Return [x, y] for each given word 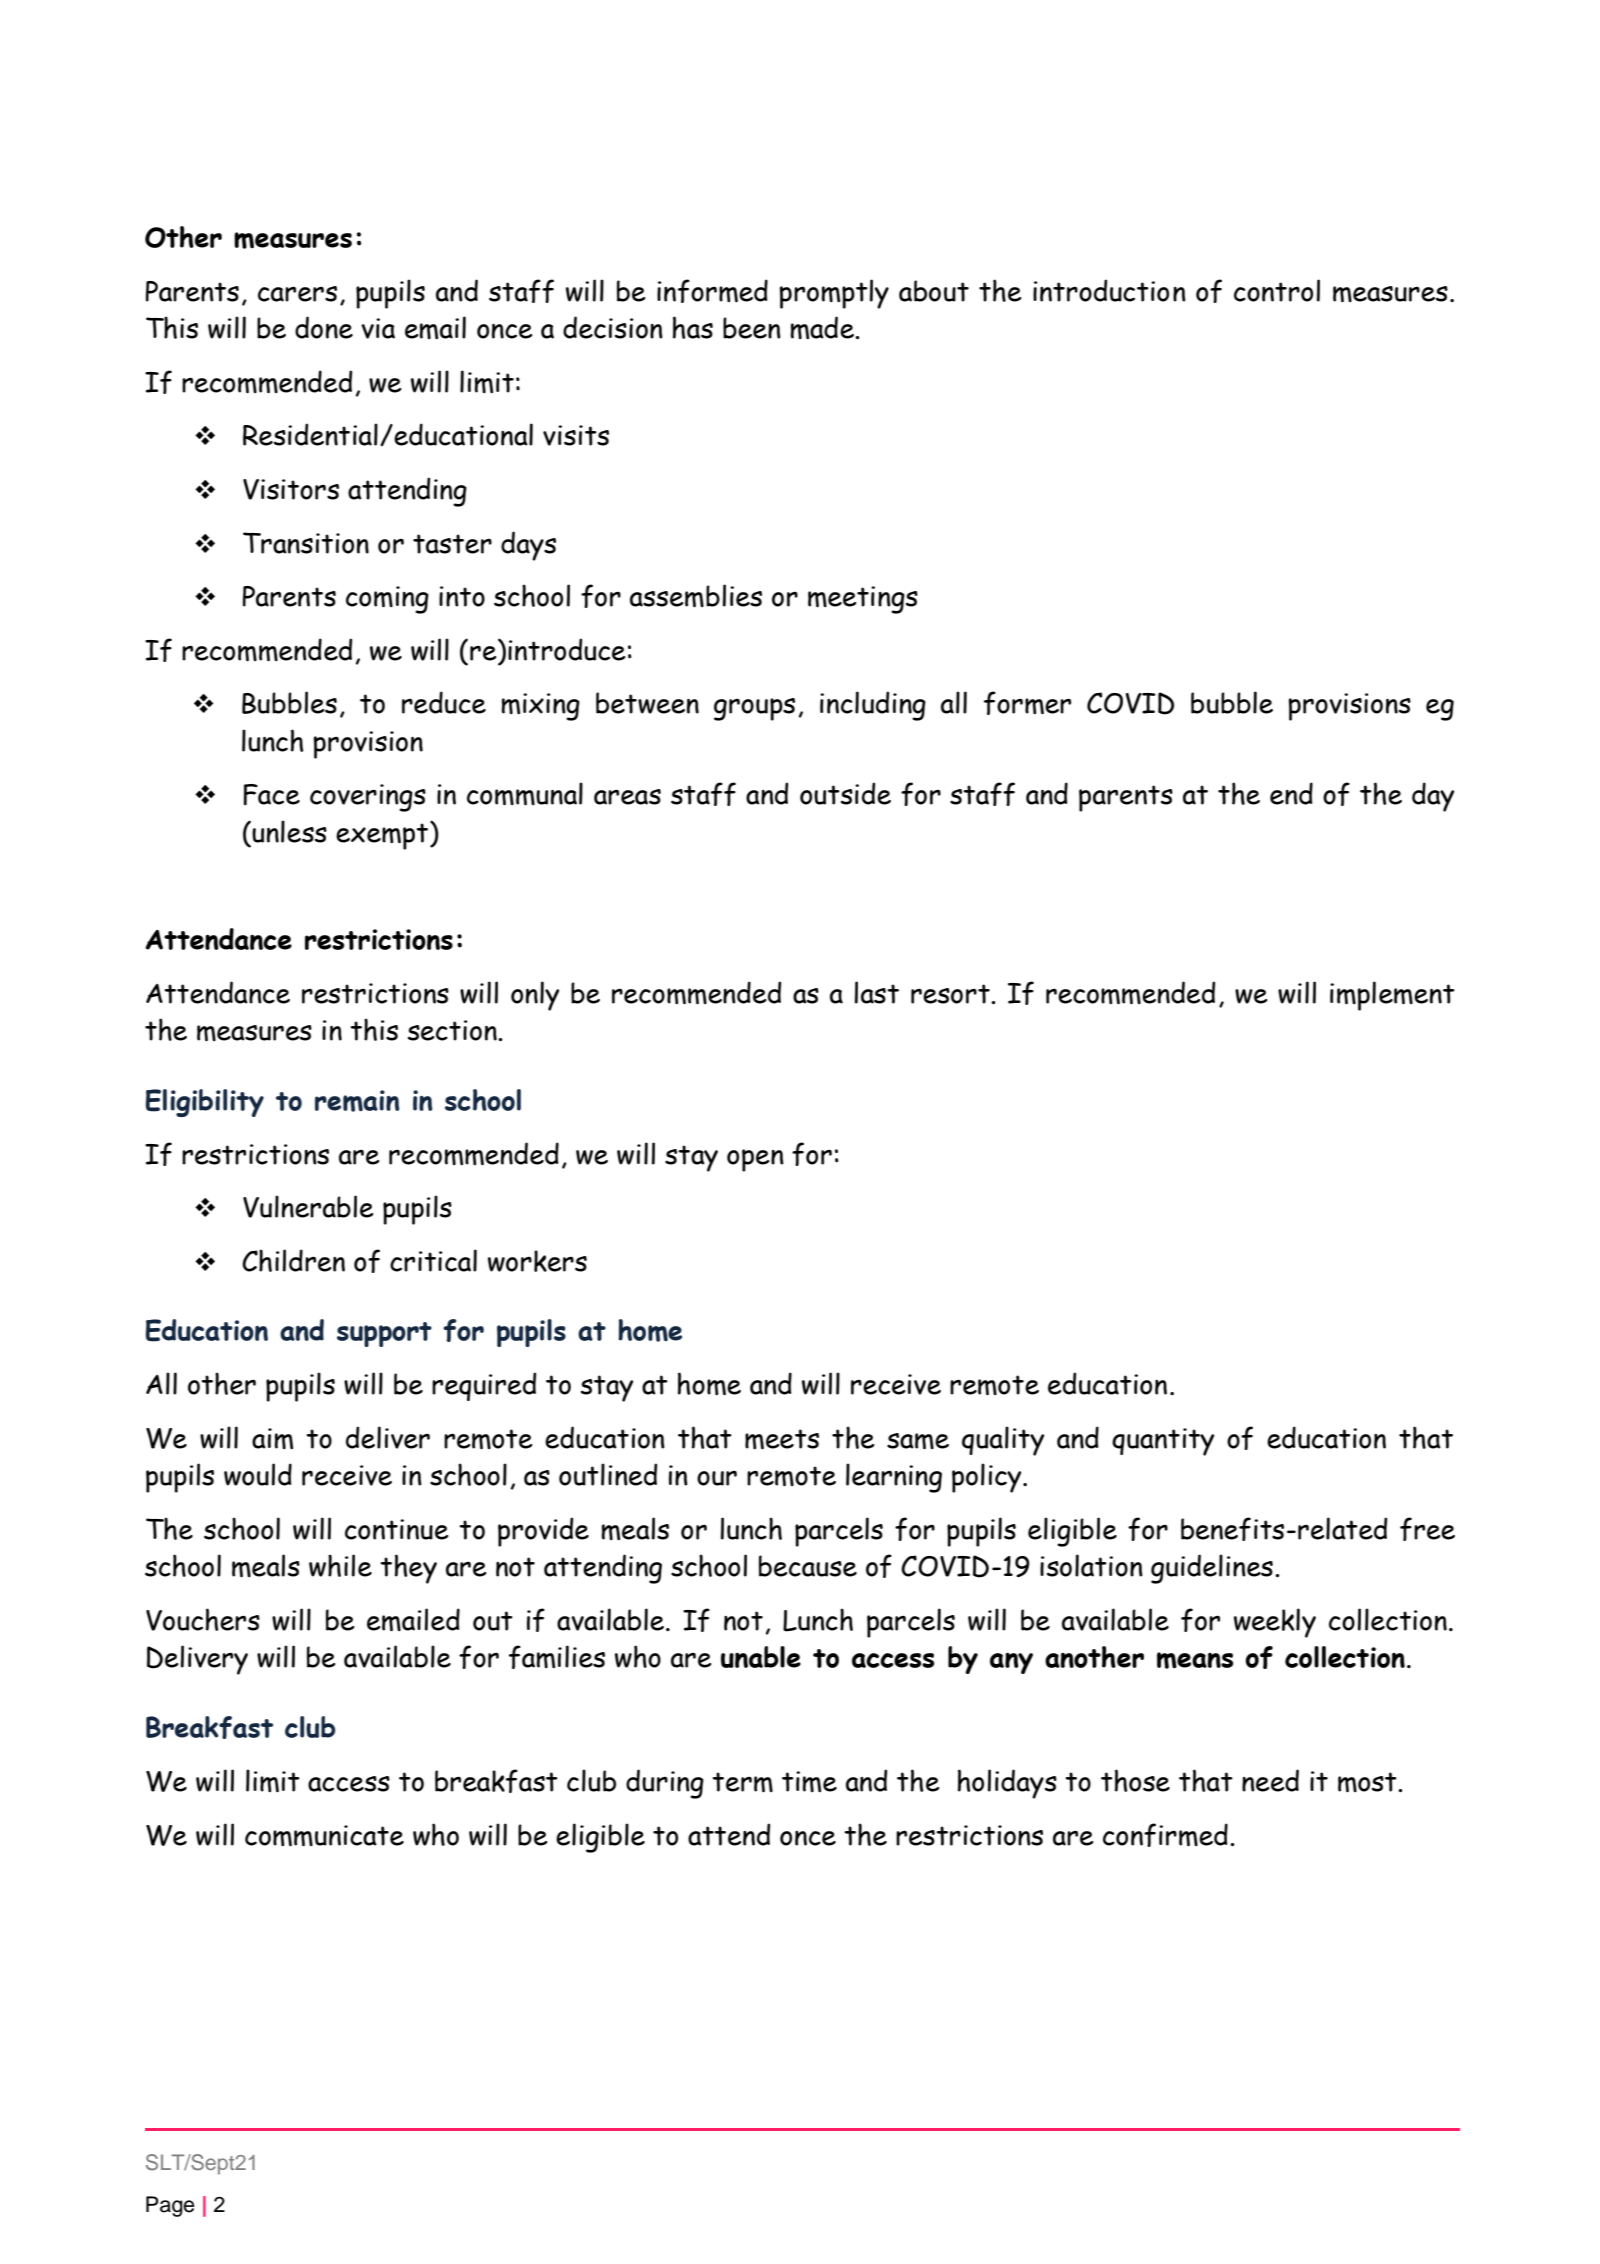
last [877, 992]
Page [170, 2206]
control [1277, 290]
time [809, 1781]
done [324, 327]
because [808, 1566]
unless [288, 831]
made [823, 327]
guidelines [1212, 1569]
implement [1392, 996]
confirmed [1165, 1835]
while [340, 1565]
